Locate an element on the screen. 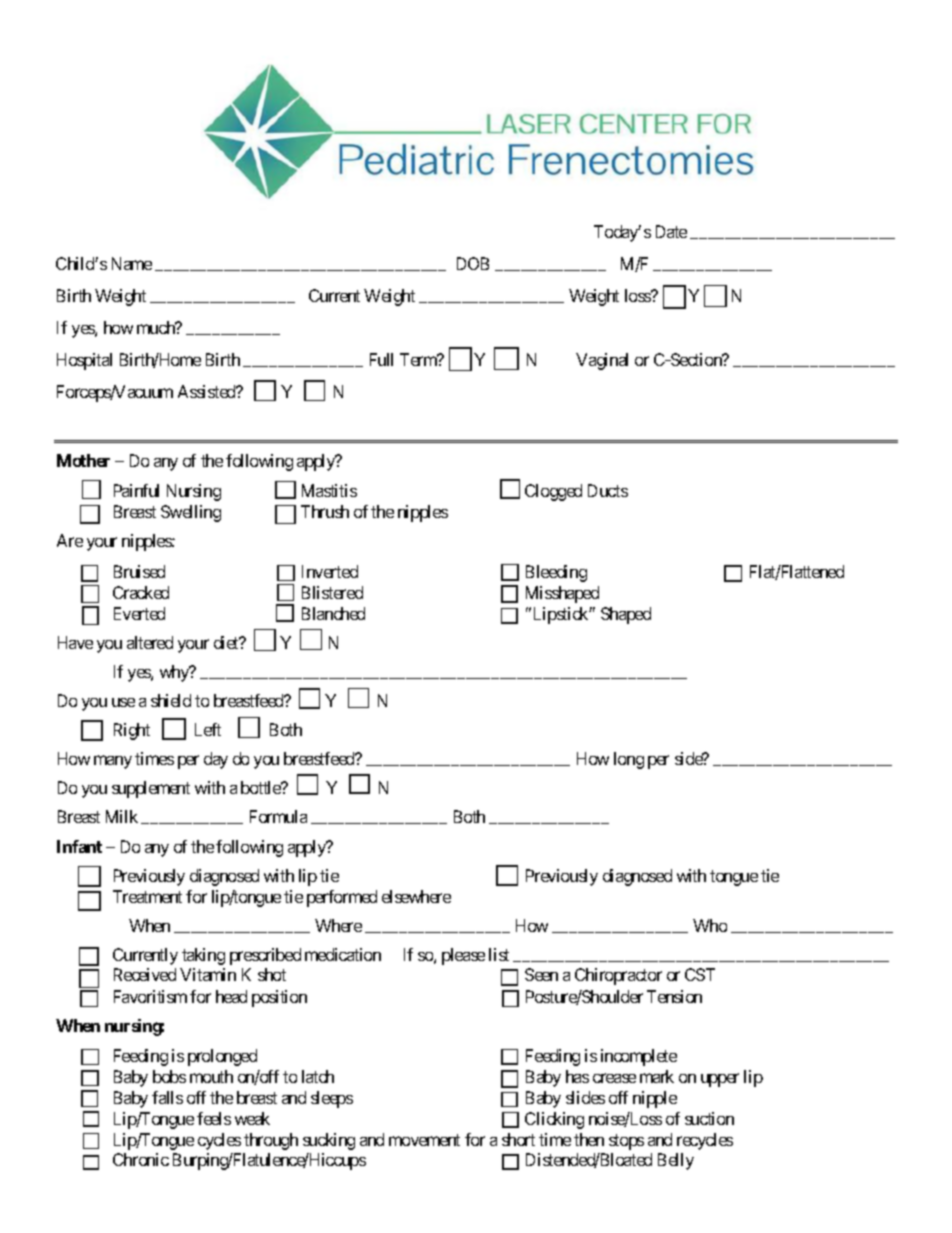 Image resolution: width=952 pixels, height=1233 pixels. Bleeding is located at coordinates (556, 573).
